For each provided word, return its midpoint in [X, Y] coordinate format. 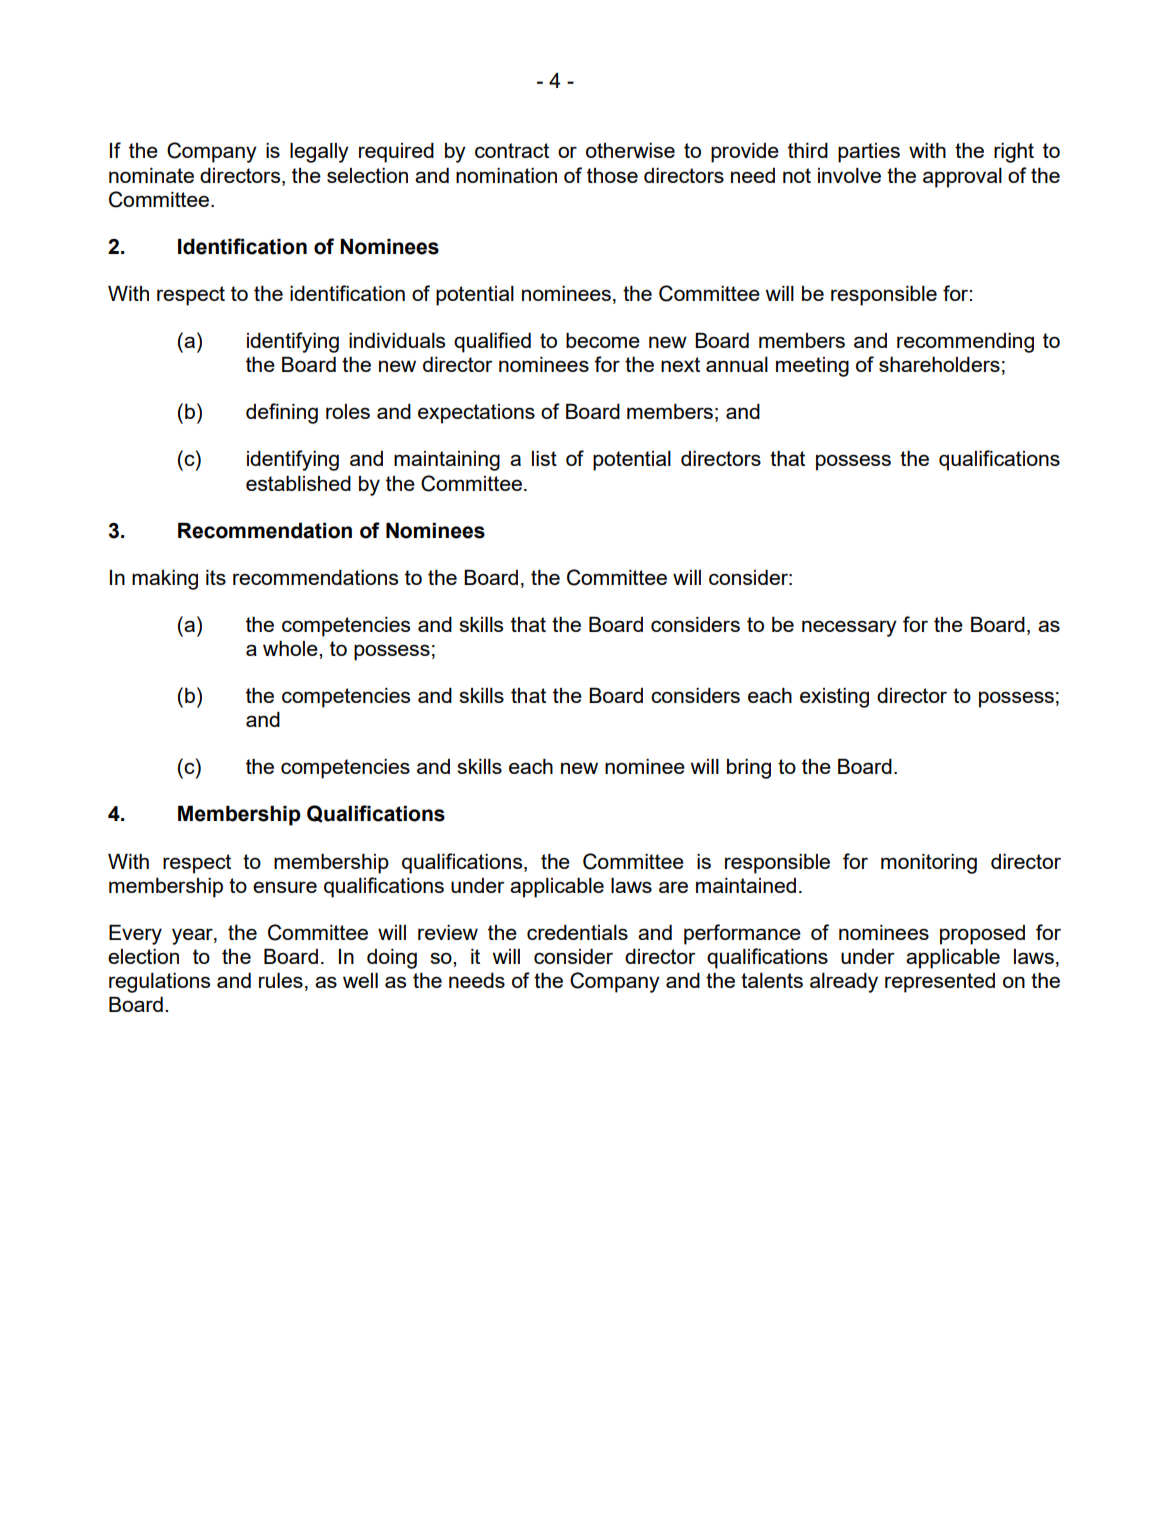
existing [834, 698]
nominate [151, 175]
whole [291, 648]
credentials [577, 932]
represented [940, 983]
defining [282, 413]
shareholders [939, 364]
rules [281, 980]
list [544, 458]
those [612, 175]
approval [962, 178]
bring [749, 769]
